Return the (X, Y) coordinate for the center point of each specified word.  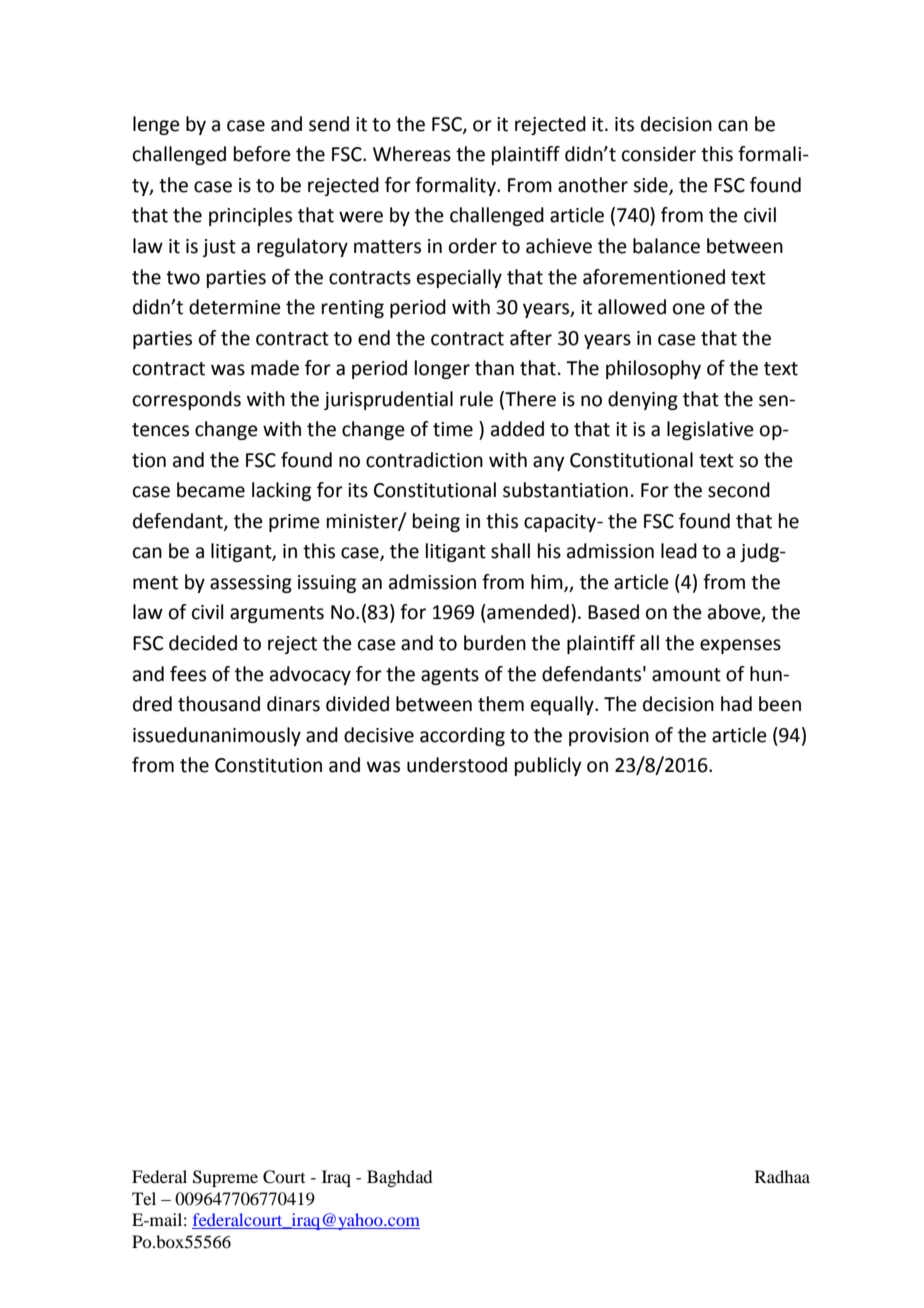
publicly (548, 766)
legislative (710, 430)
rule (476, 399)
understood (457, 765)
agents (450, 676)
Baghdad (399, 1178)
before (262, 154)
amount (686, 675)
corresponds (187, 400)
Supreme (225, 1178)
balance (666, 246)
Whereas (412, 154)
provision (609, 737)
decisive (379, 735)
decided (203, 643)
